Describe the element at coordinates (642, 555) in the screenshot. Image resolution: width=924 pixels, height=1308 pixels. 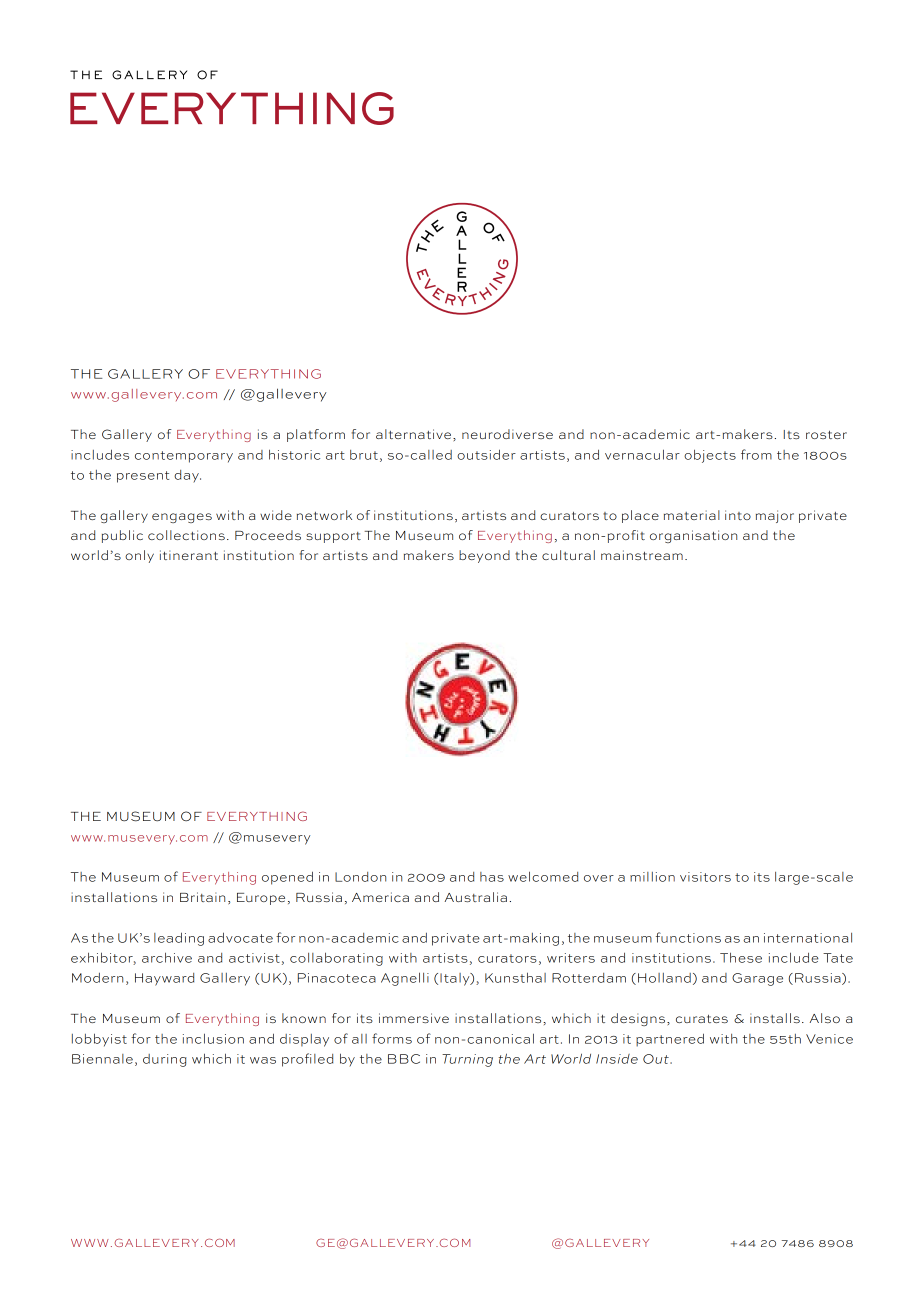
I see `mainstream` at that location.
